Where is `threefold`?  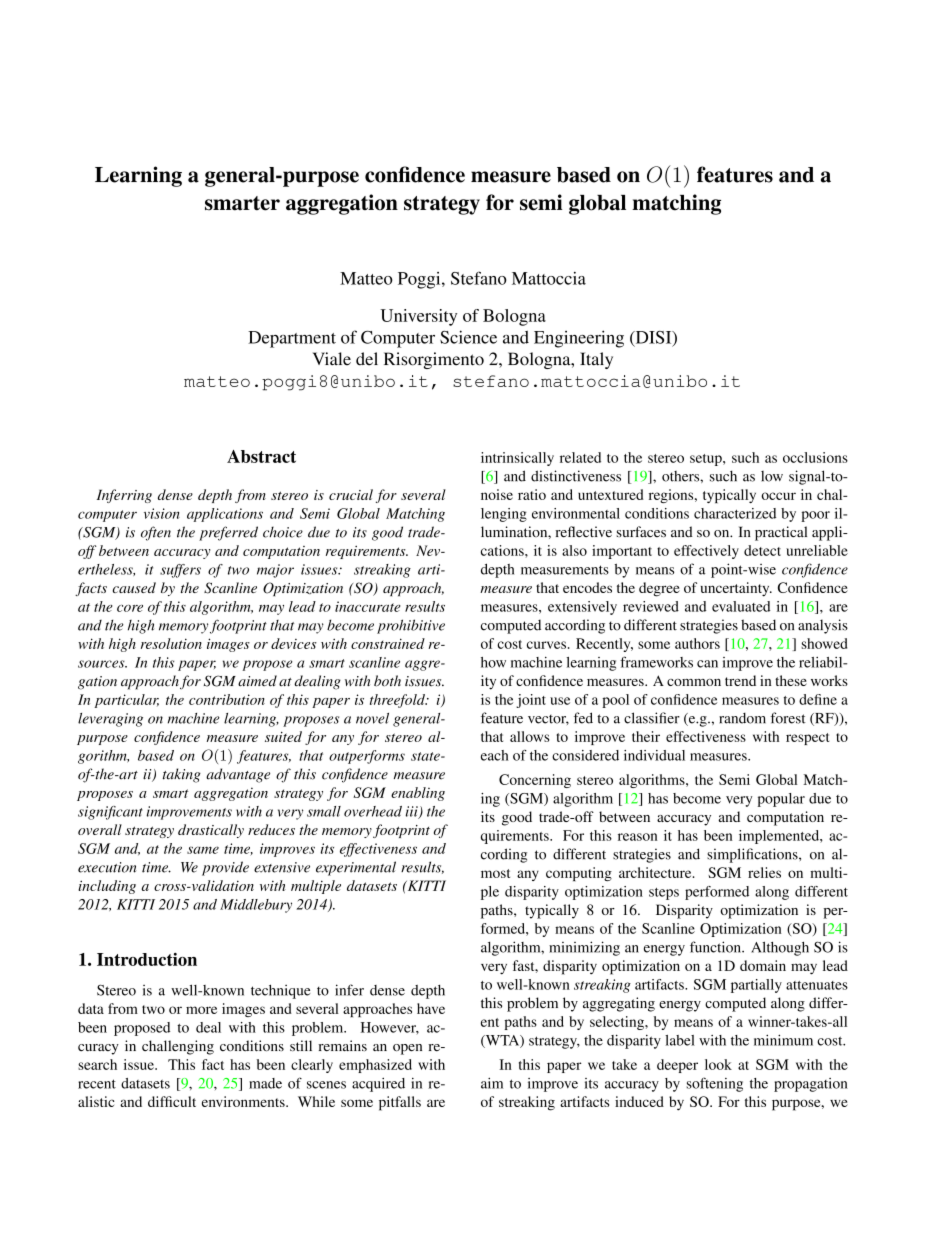 threefold is located at coordinates (398, 701).
